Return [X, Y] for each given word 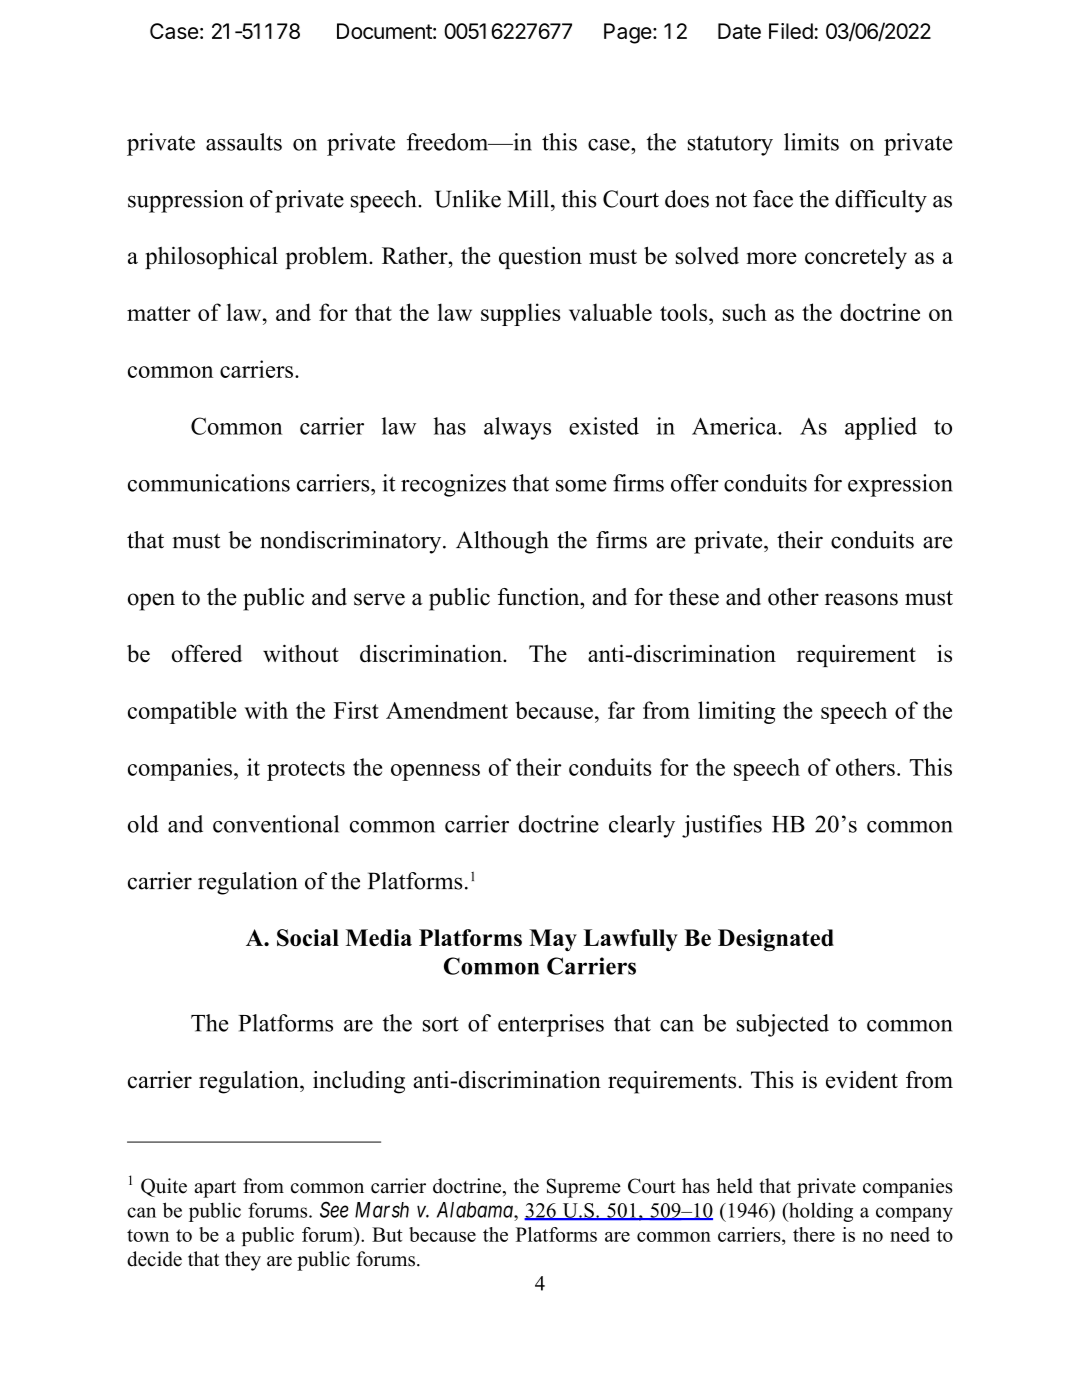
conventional [276, 824]
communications [209, 483]
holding [820, 1212]
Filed [791, 31]
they [243, 1261]
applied [881, 428]
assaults [244, 142]
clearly [642, 826]
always [517, 428]
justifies [722, 826]
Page [628, 33]
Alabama [476, 1210]
